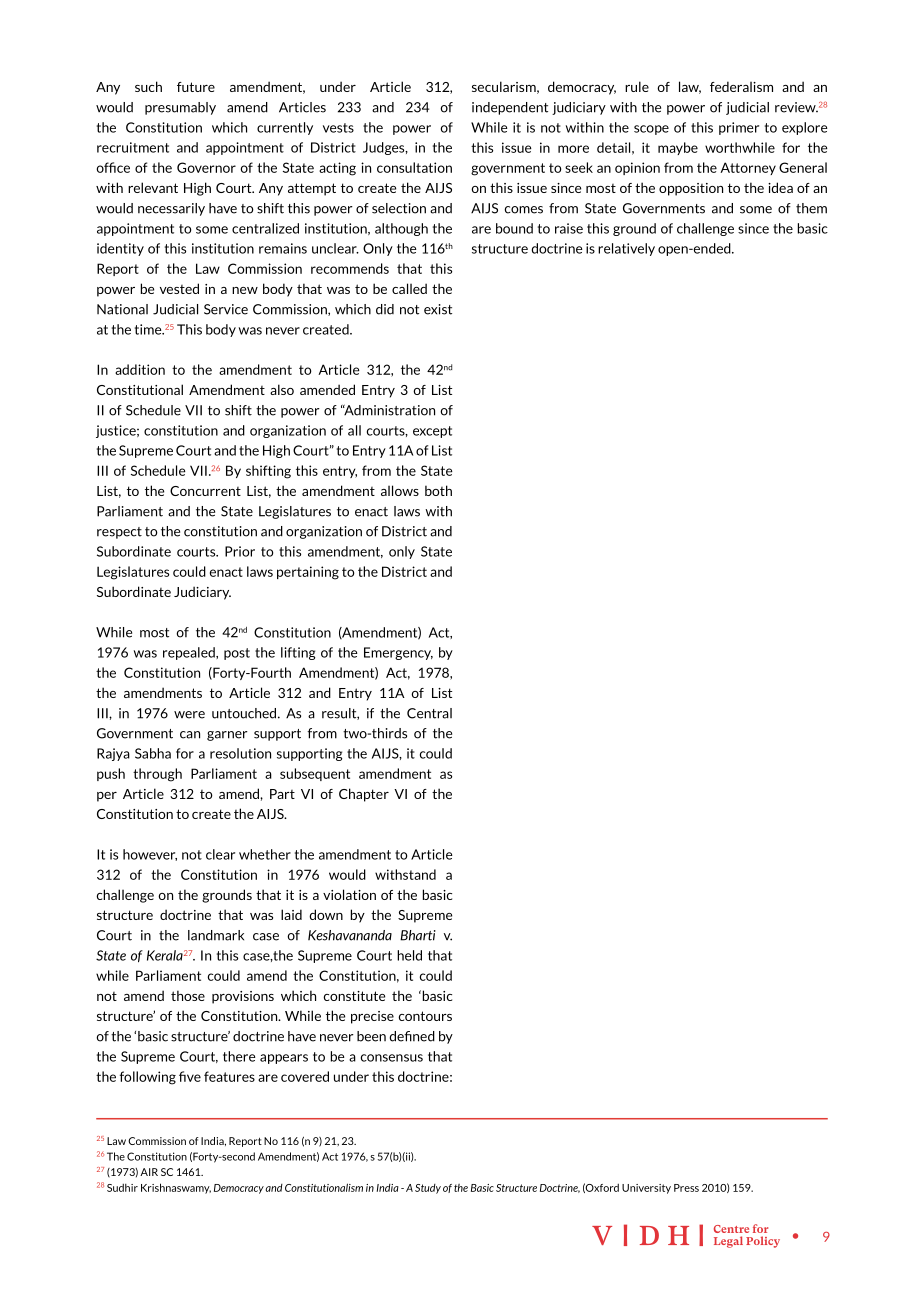 The width and height of the page is (924, 1308). Describe the element at coordinates (438, 490) in the page. I see `both` at that location.
